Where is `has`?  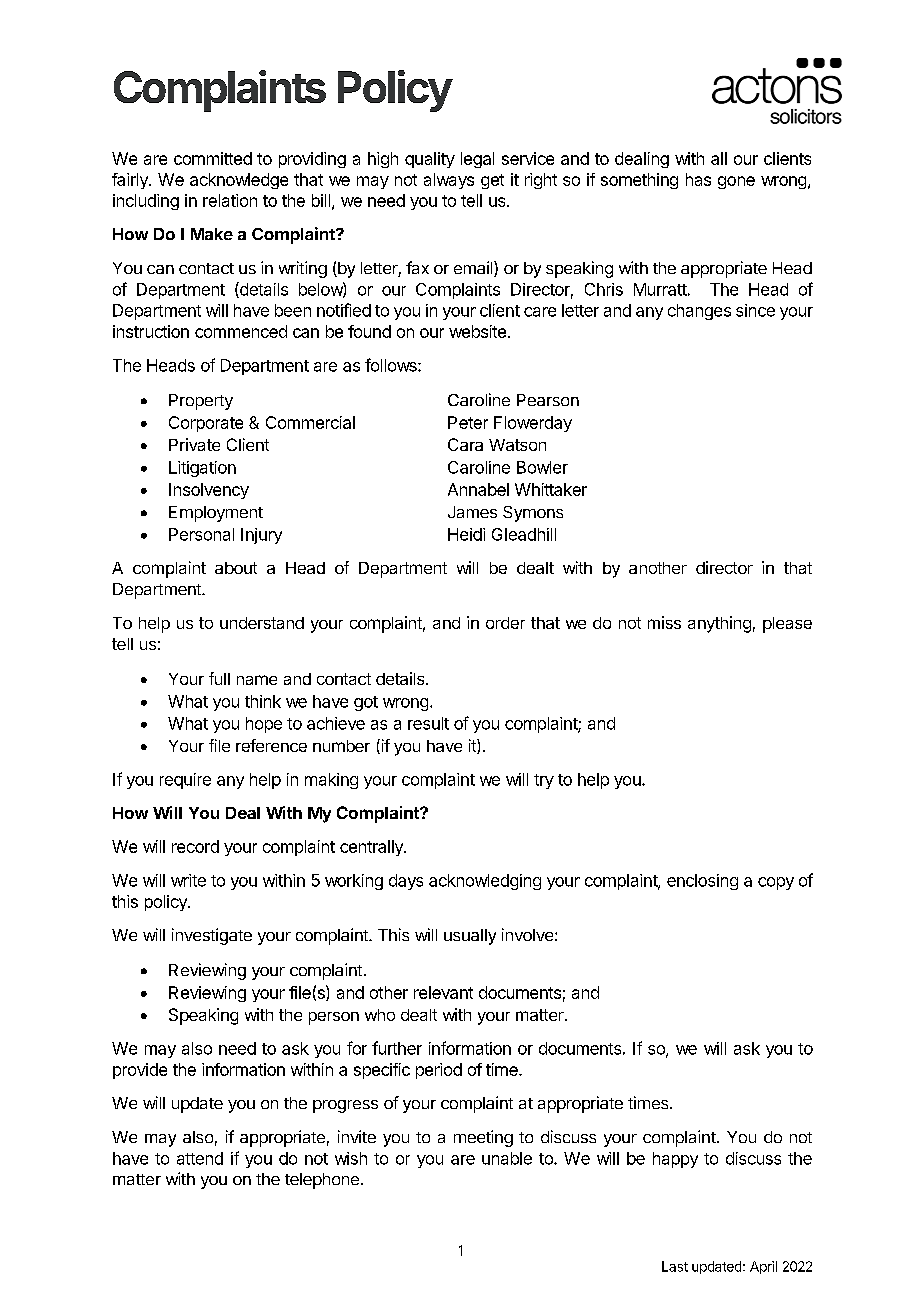
has is located at coordinates (698, 179).
